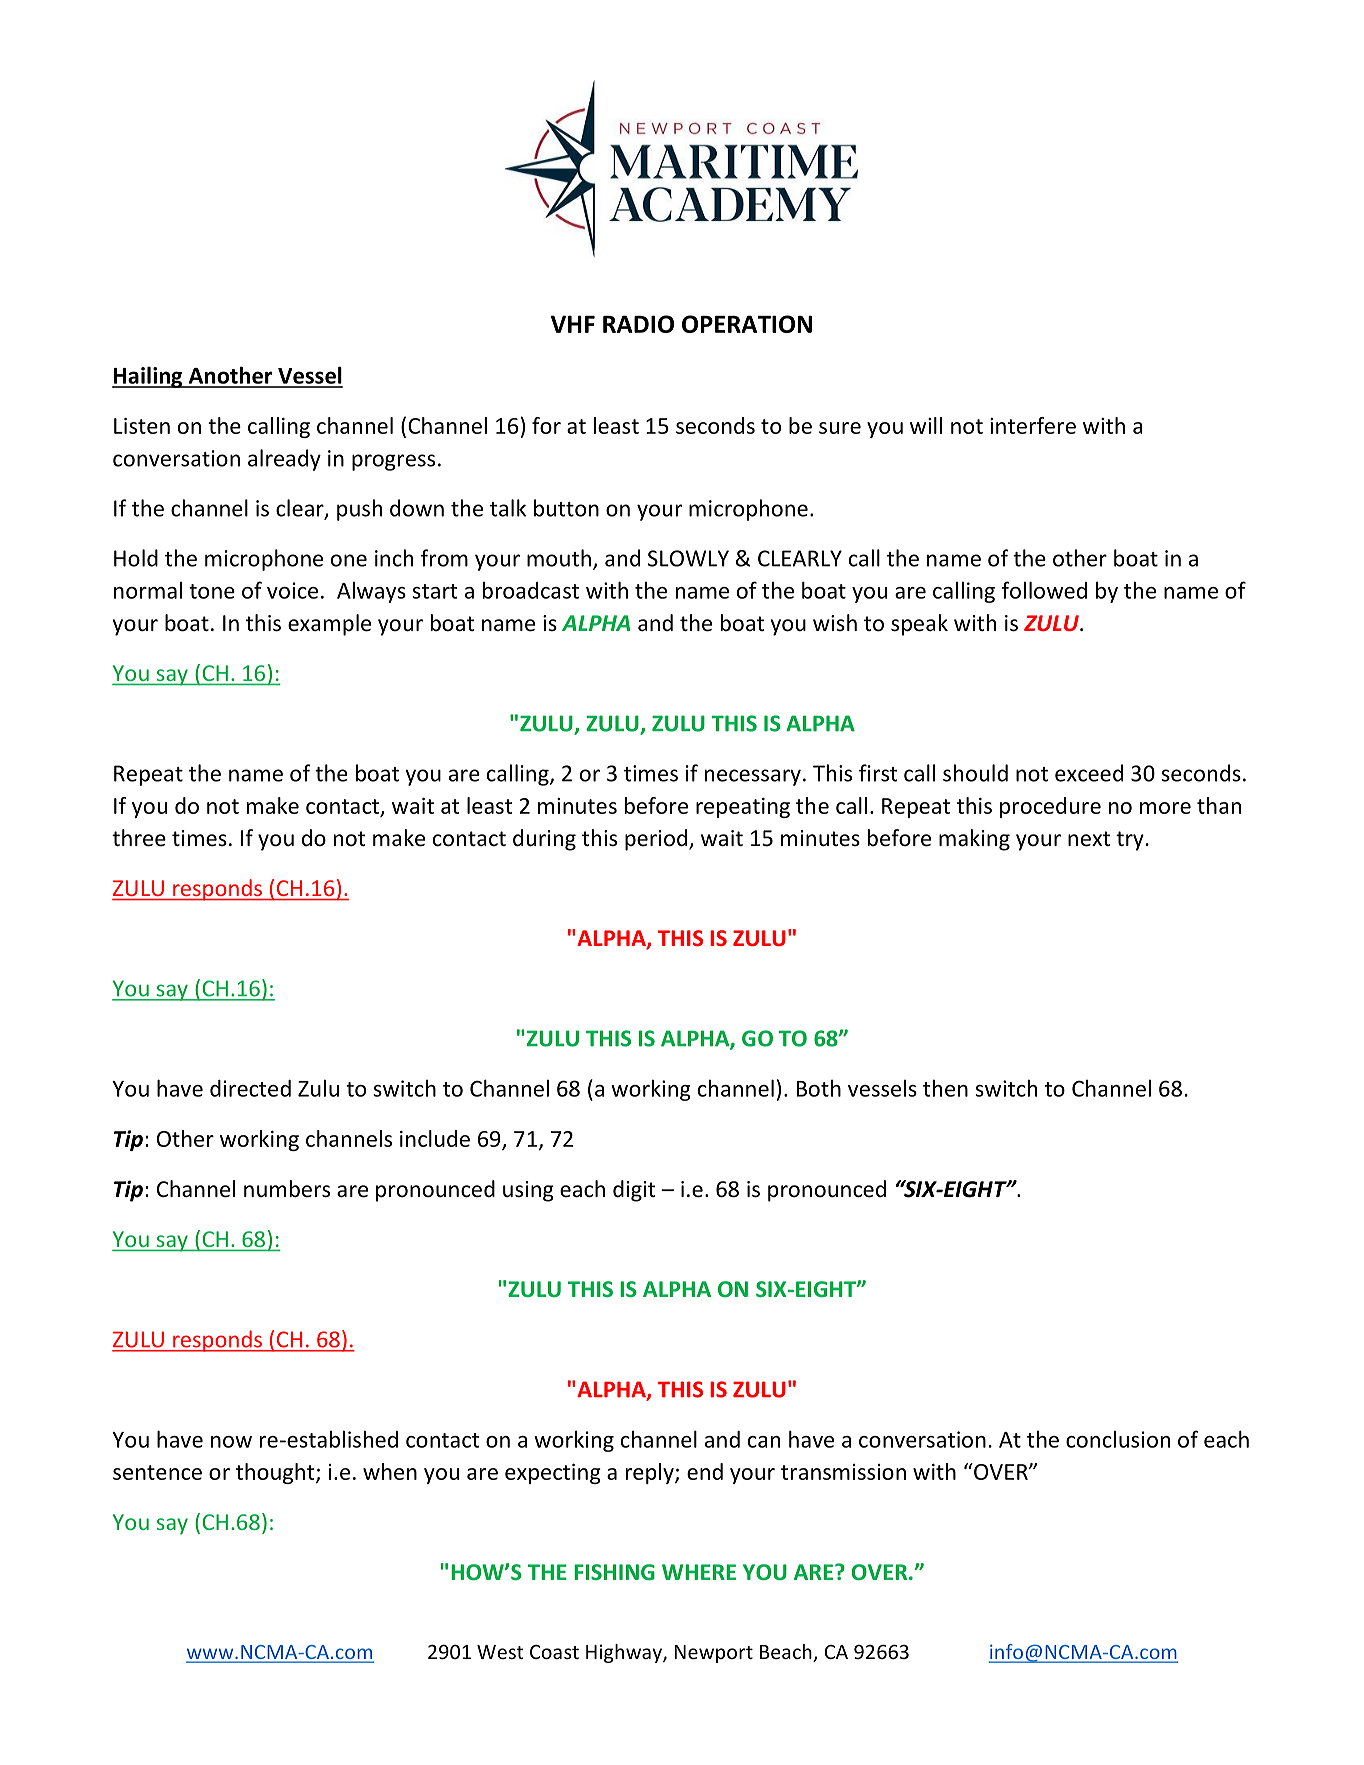 The image size is (1364, 1765). What do you see at coordinates (148, 377) in the screenshot?
I see `Hailing` at bounding box center [148, 377].
